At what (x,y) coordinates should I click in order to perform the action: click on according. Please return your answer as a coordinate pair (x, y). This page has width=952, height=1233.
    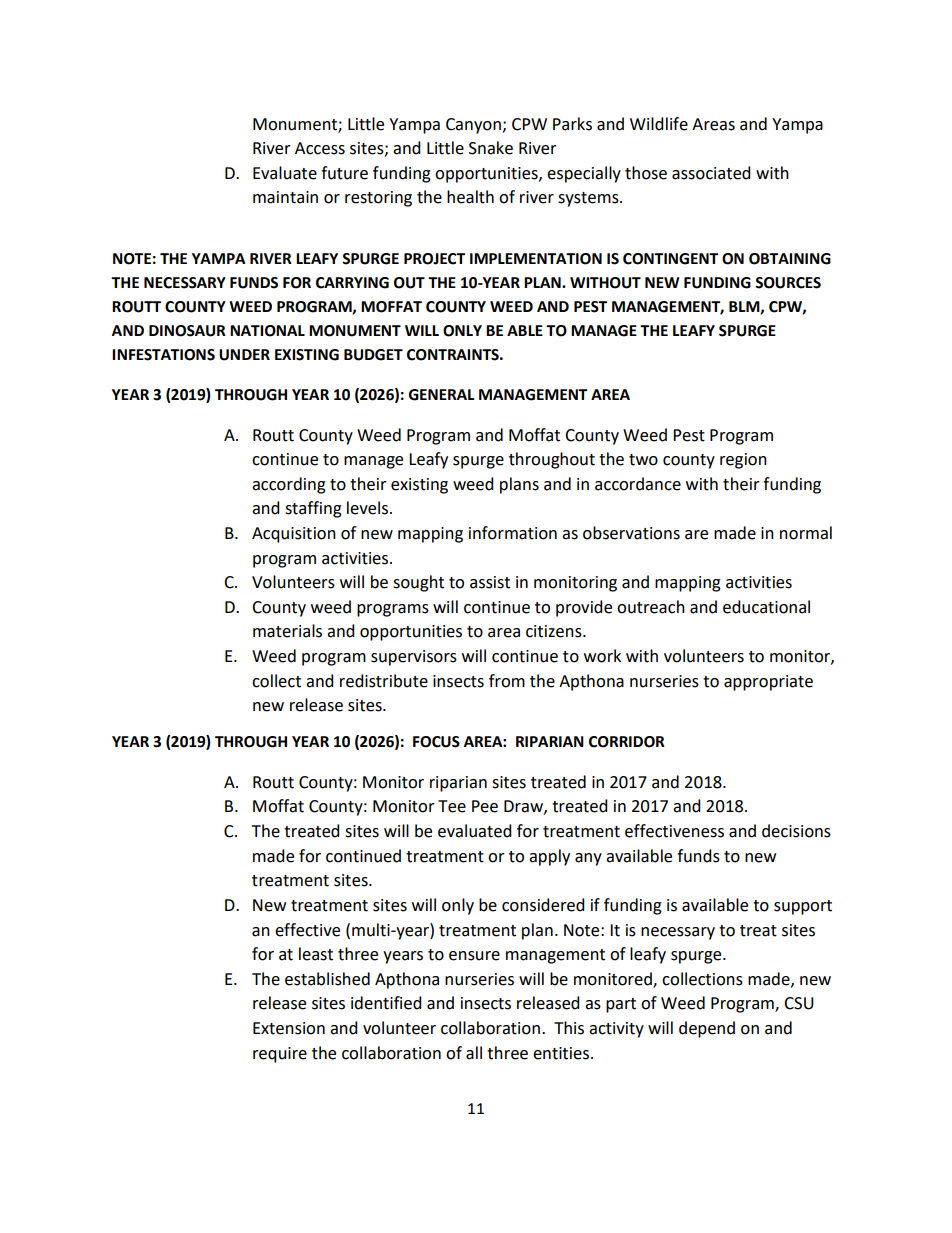
    Looking at the image, I should click on (289, 485).
